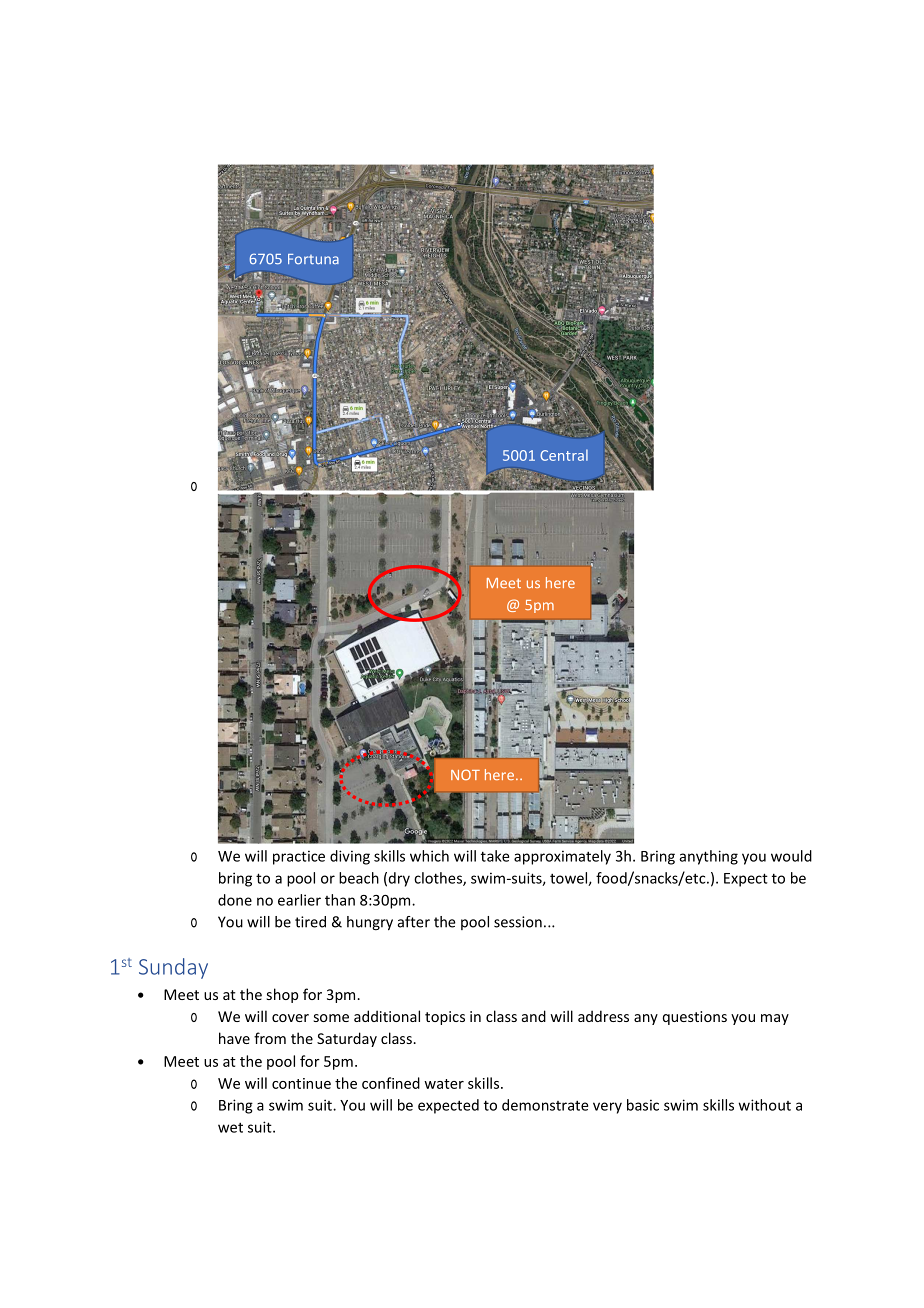 The height and width of the page is (1308, 924). What do you see at coordinates (765, 1105) in the page?
I see `without` at bounding box center [765, 1105].
